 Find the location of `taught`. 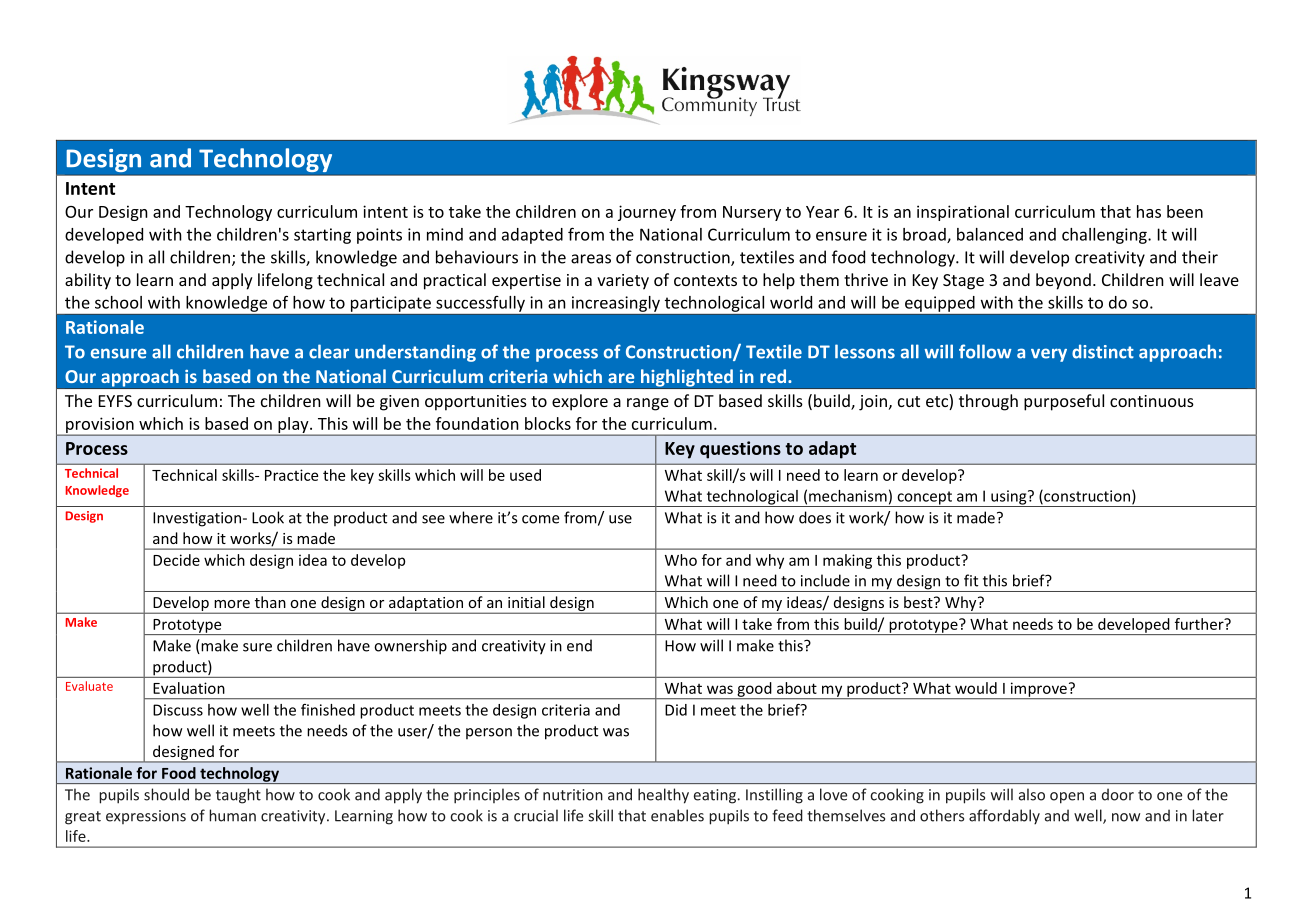

taught is located at coordinates (238, 796).
